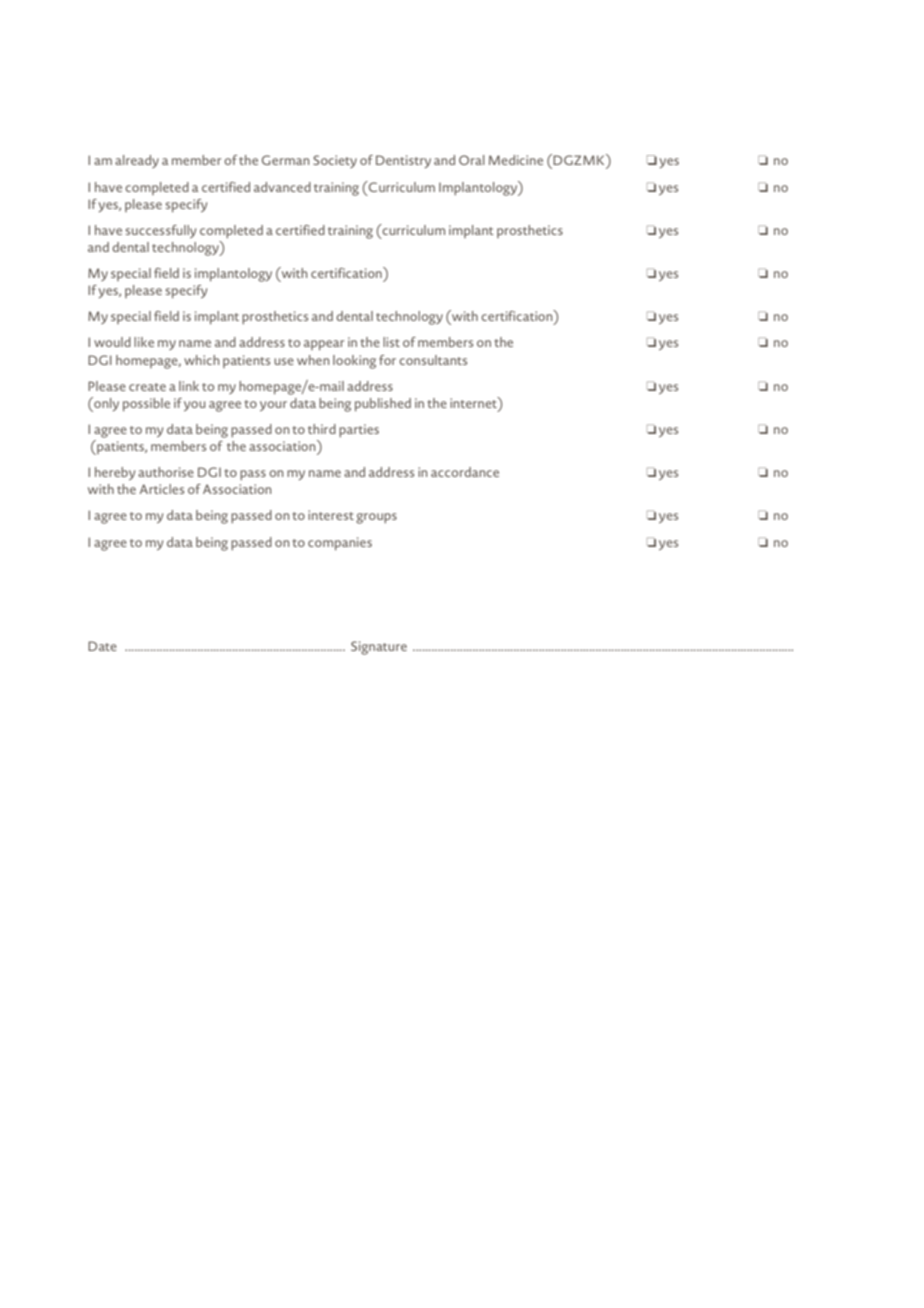 The width and height of the screenshot is (924, 1308). I want to click on consultants, so click(433, 360).
